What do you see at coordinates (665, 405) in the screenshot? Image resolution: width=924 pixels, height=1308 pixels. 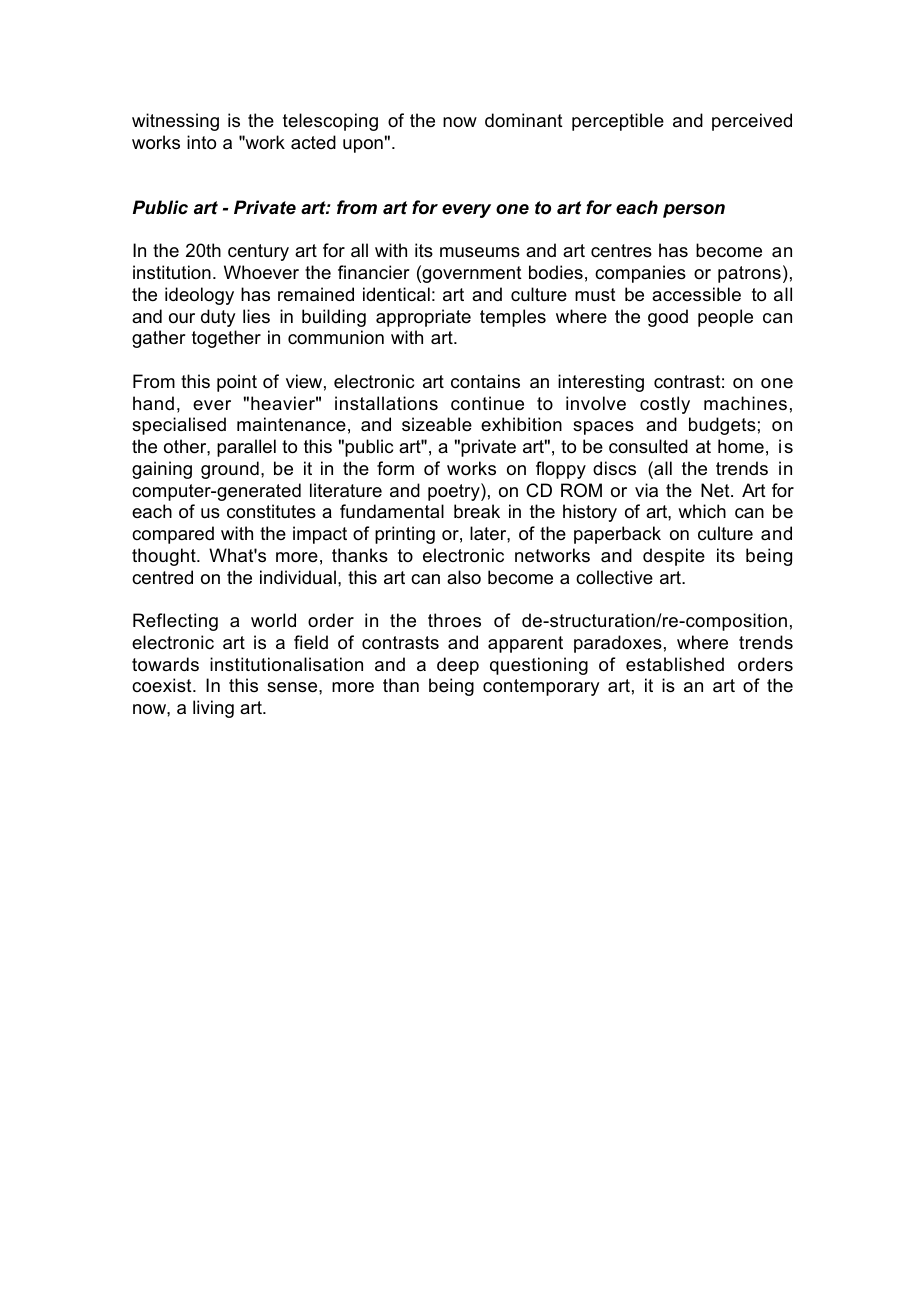 I see `costly` at bounding box center [665, 405].
